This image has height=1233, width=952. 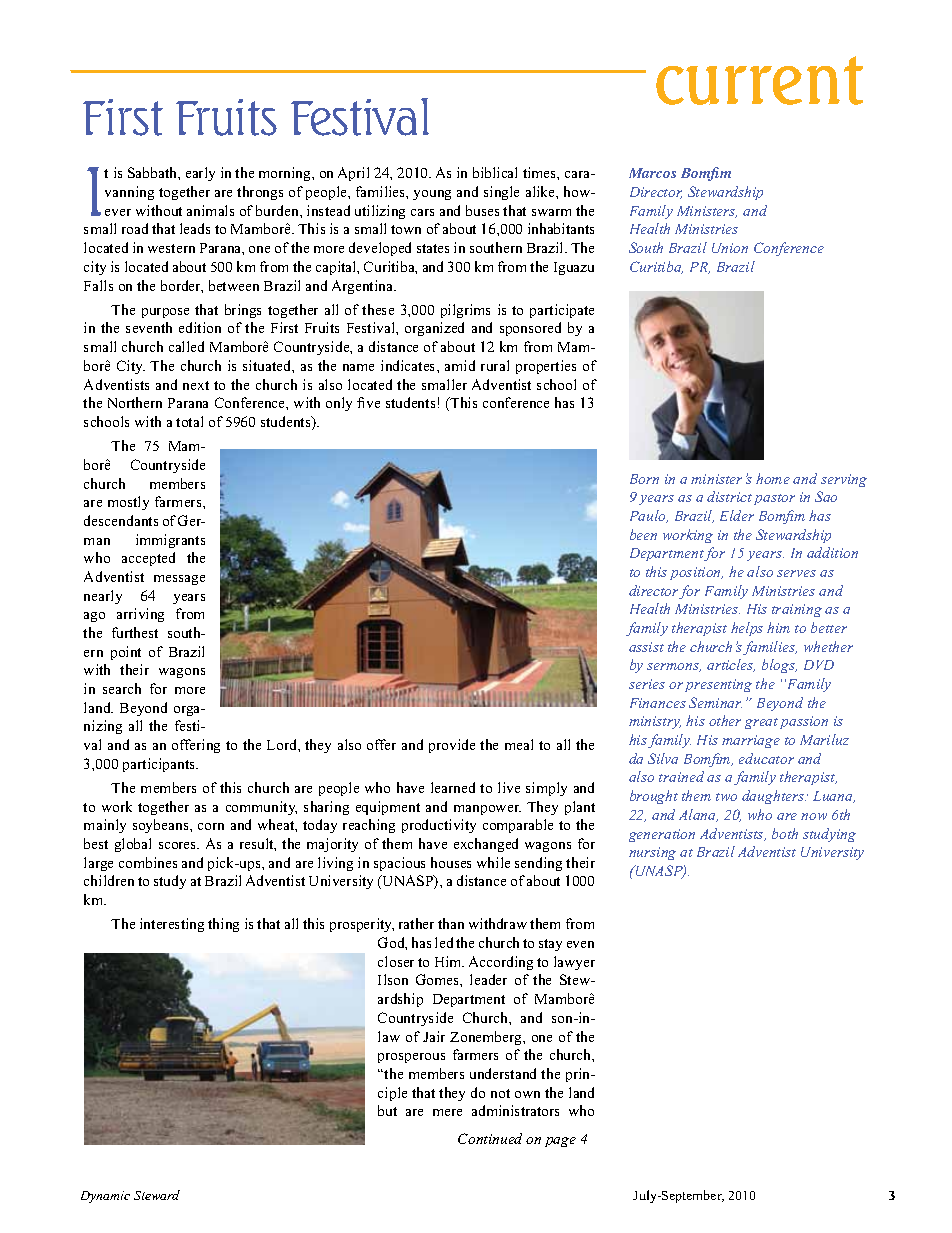 What do you see at coordinates (751, 741) in the image?
I see `marriage` at bounding box center [751, 741].
